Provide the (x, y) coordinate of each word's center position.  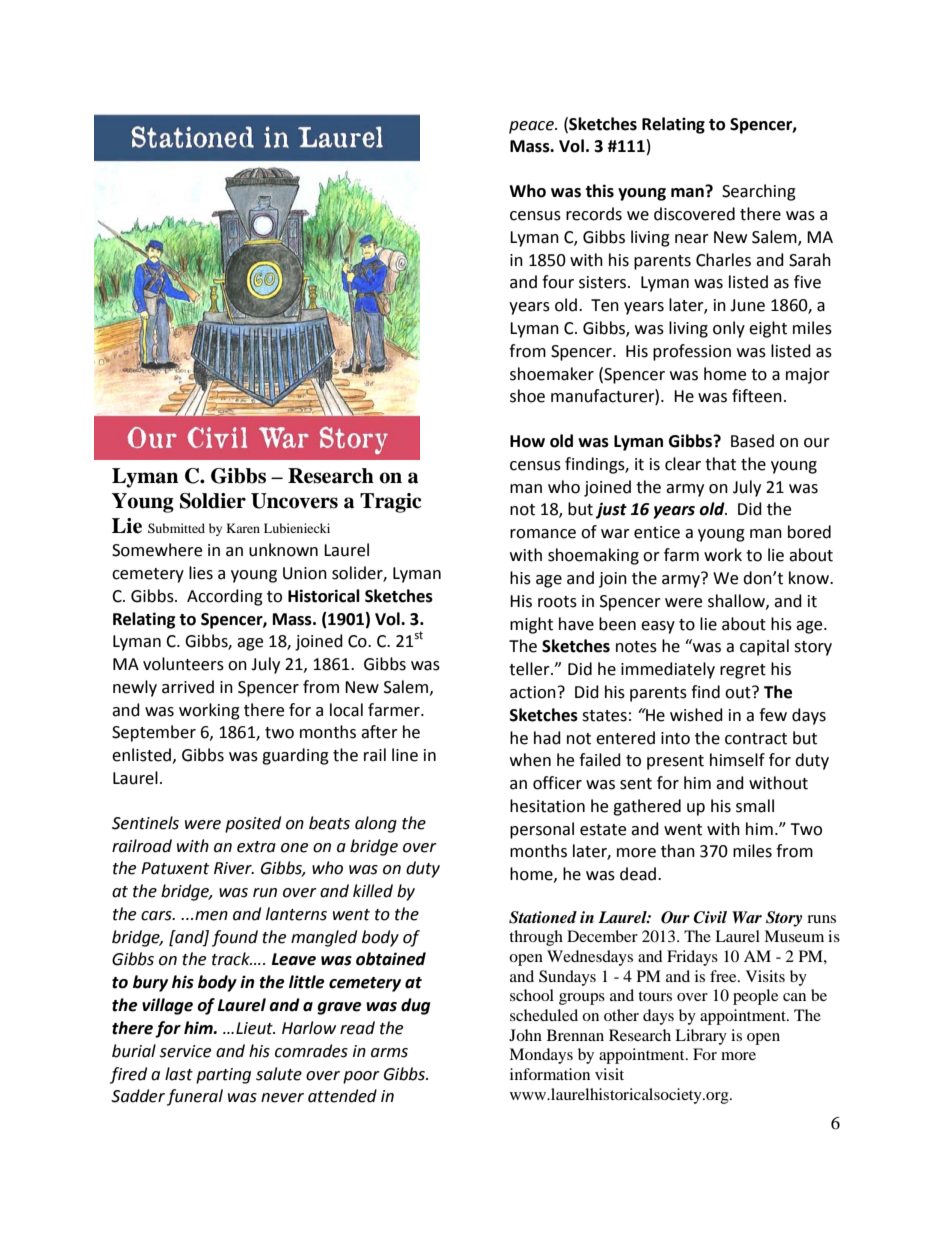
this (599, 191)
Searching (759, 192)
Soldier (213, 501)
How (527, 441)
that (720, 464)
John (525, 1035)
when (530, 760)
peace (532, 127)
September (154, 733)
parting (223, 1076)
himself (737, 760)
